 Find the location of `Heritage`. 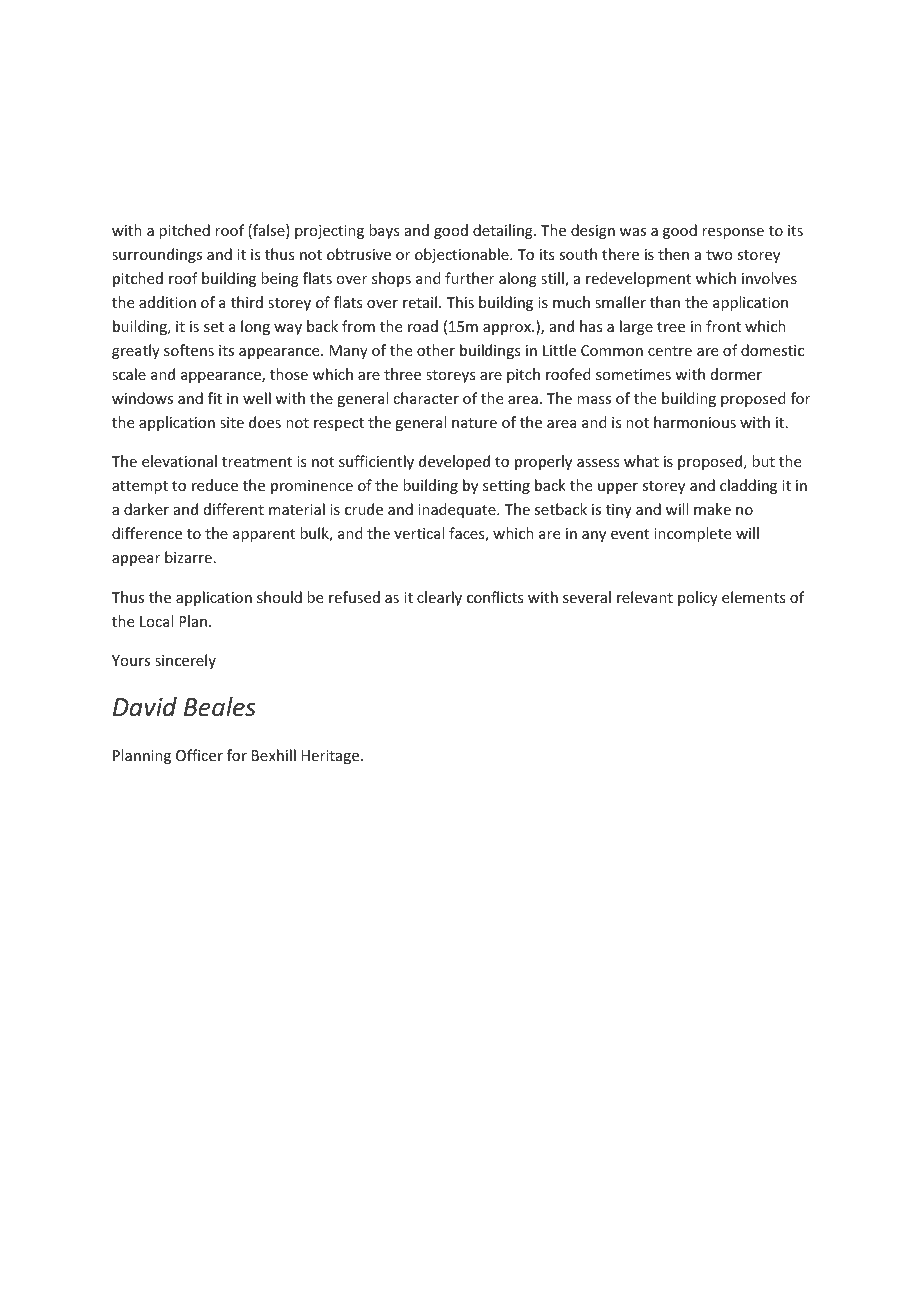

Heritage is located at coordinates (331, 757).
